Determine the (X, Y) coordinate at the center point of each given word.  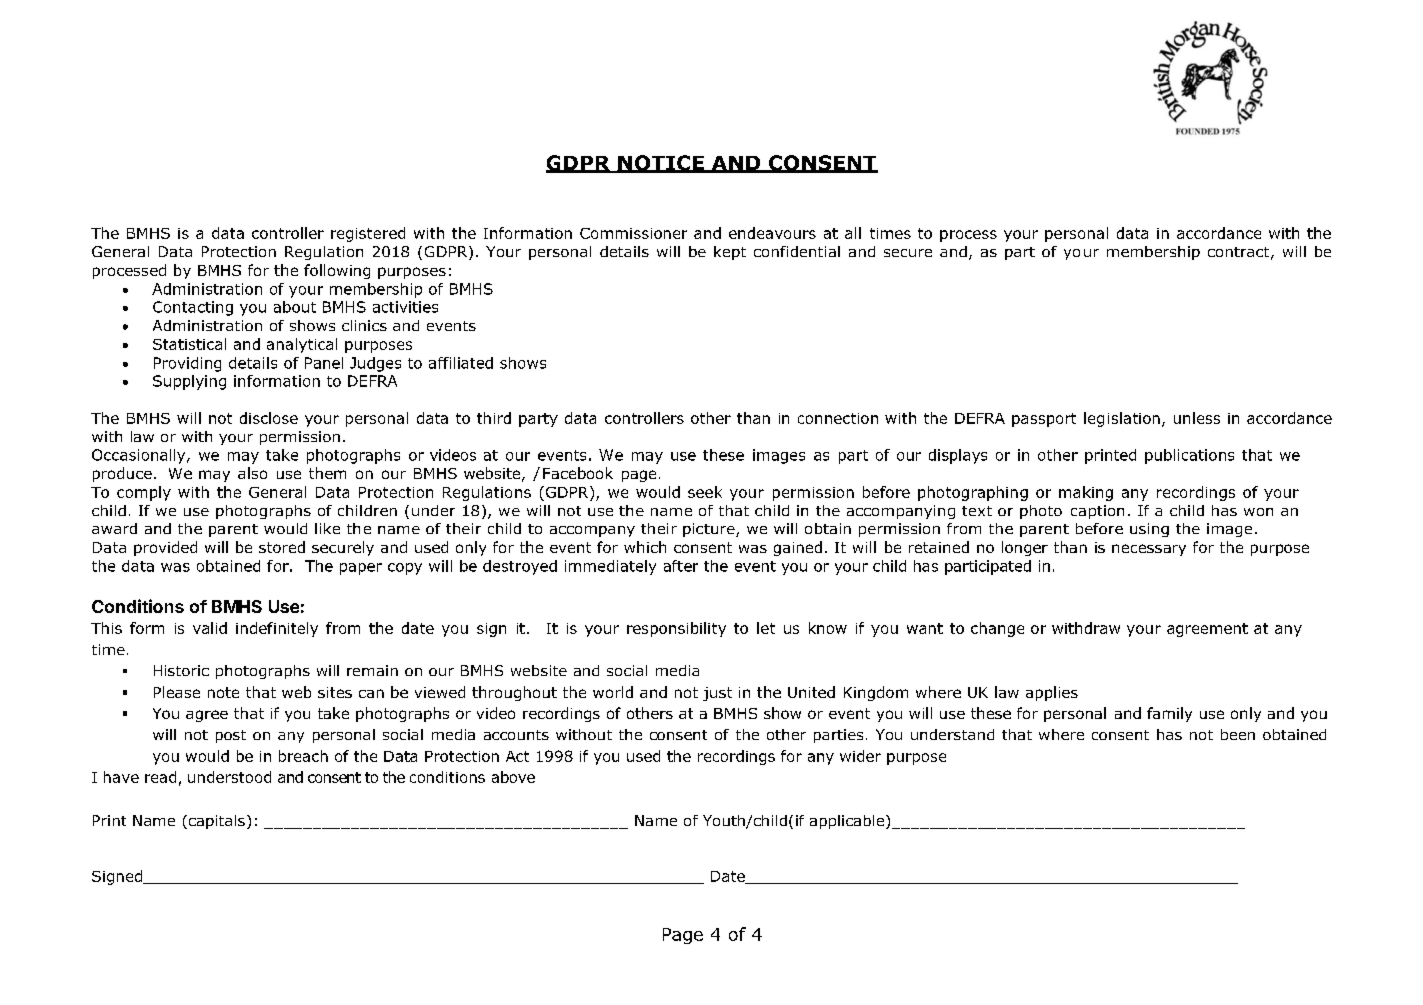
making (1086, 493)
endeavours (772, 233)
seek (705, 492)
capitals (215, 822)
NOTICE (661, 164)
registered (368, 234)
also (252, 473)
